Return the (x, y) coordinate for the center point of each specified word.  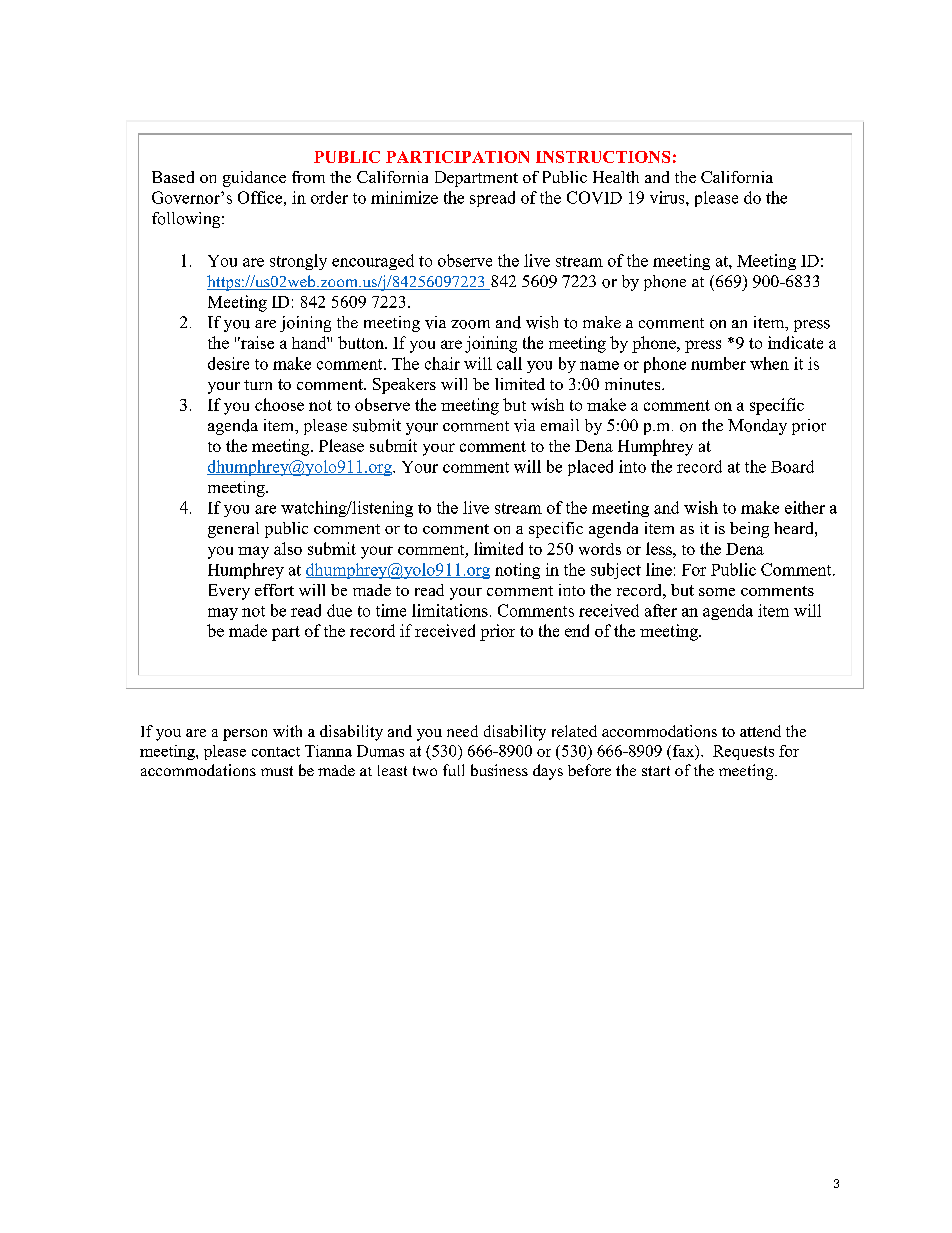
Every (229, 592)
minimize (404, 197)
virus (668, 197)
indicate (795, 342)
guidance (254, 179)
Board (792, 466)
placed (590, 468)
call (509, 363)
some (717, 592)
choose (279, 404)
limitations (450, 610)
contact (276, 752)
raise (256, 342)
